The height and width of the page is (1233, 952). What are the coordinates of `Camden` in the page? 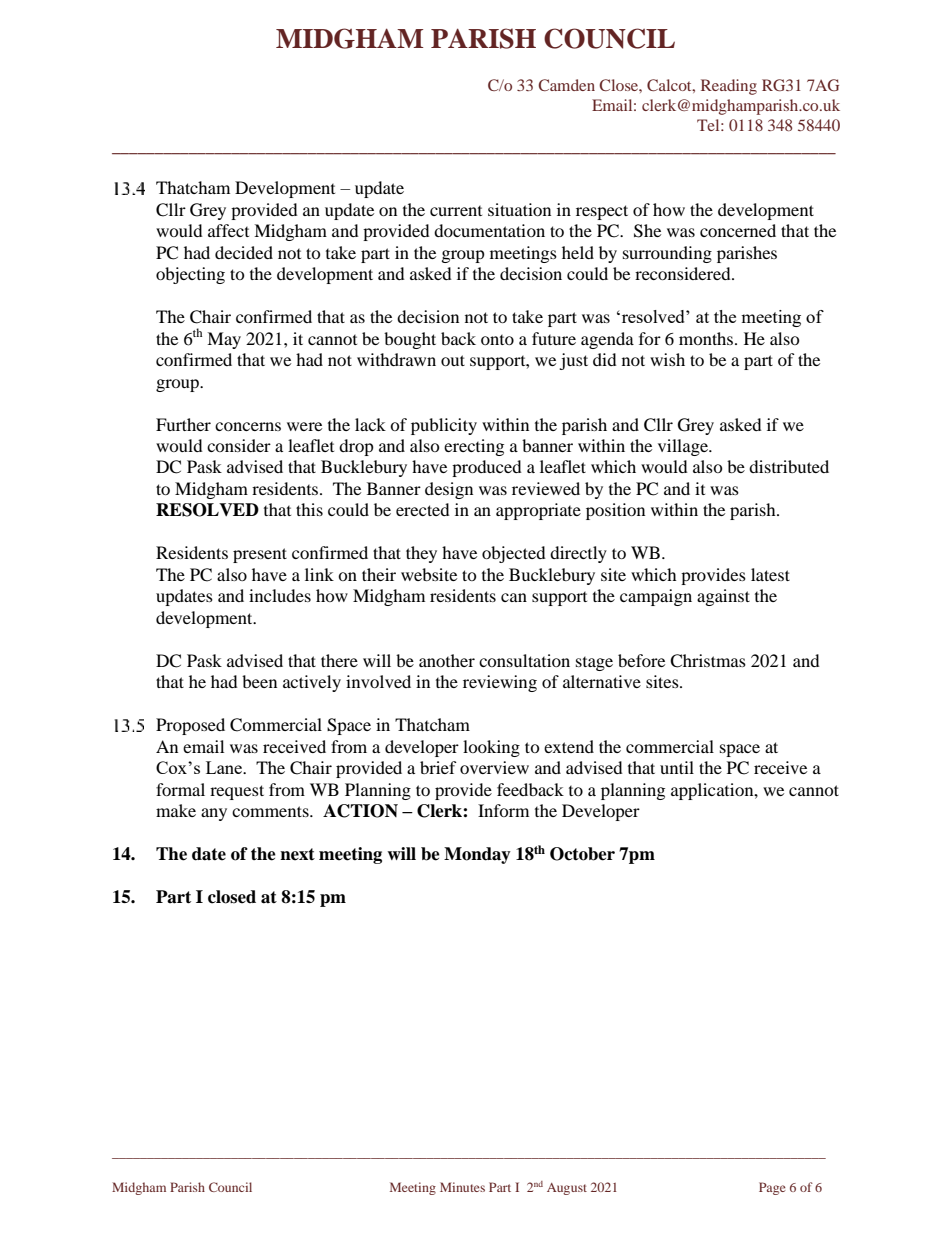 It's located at (566, 85).
